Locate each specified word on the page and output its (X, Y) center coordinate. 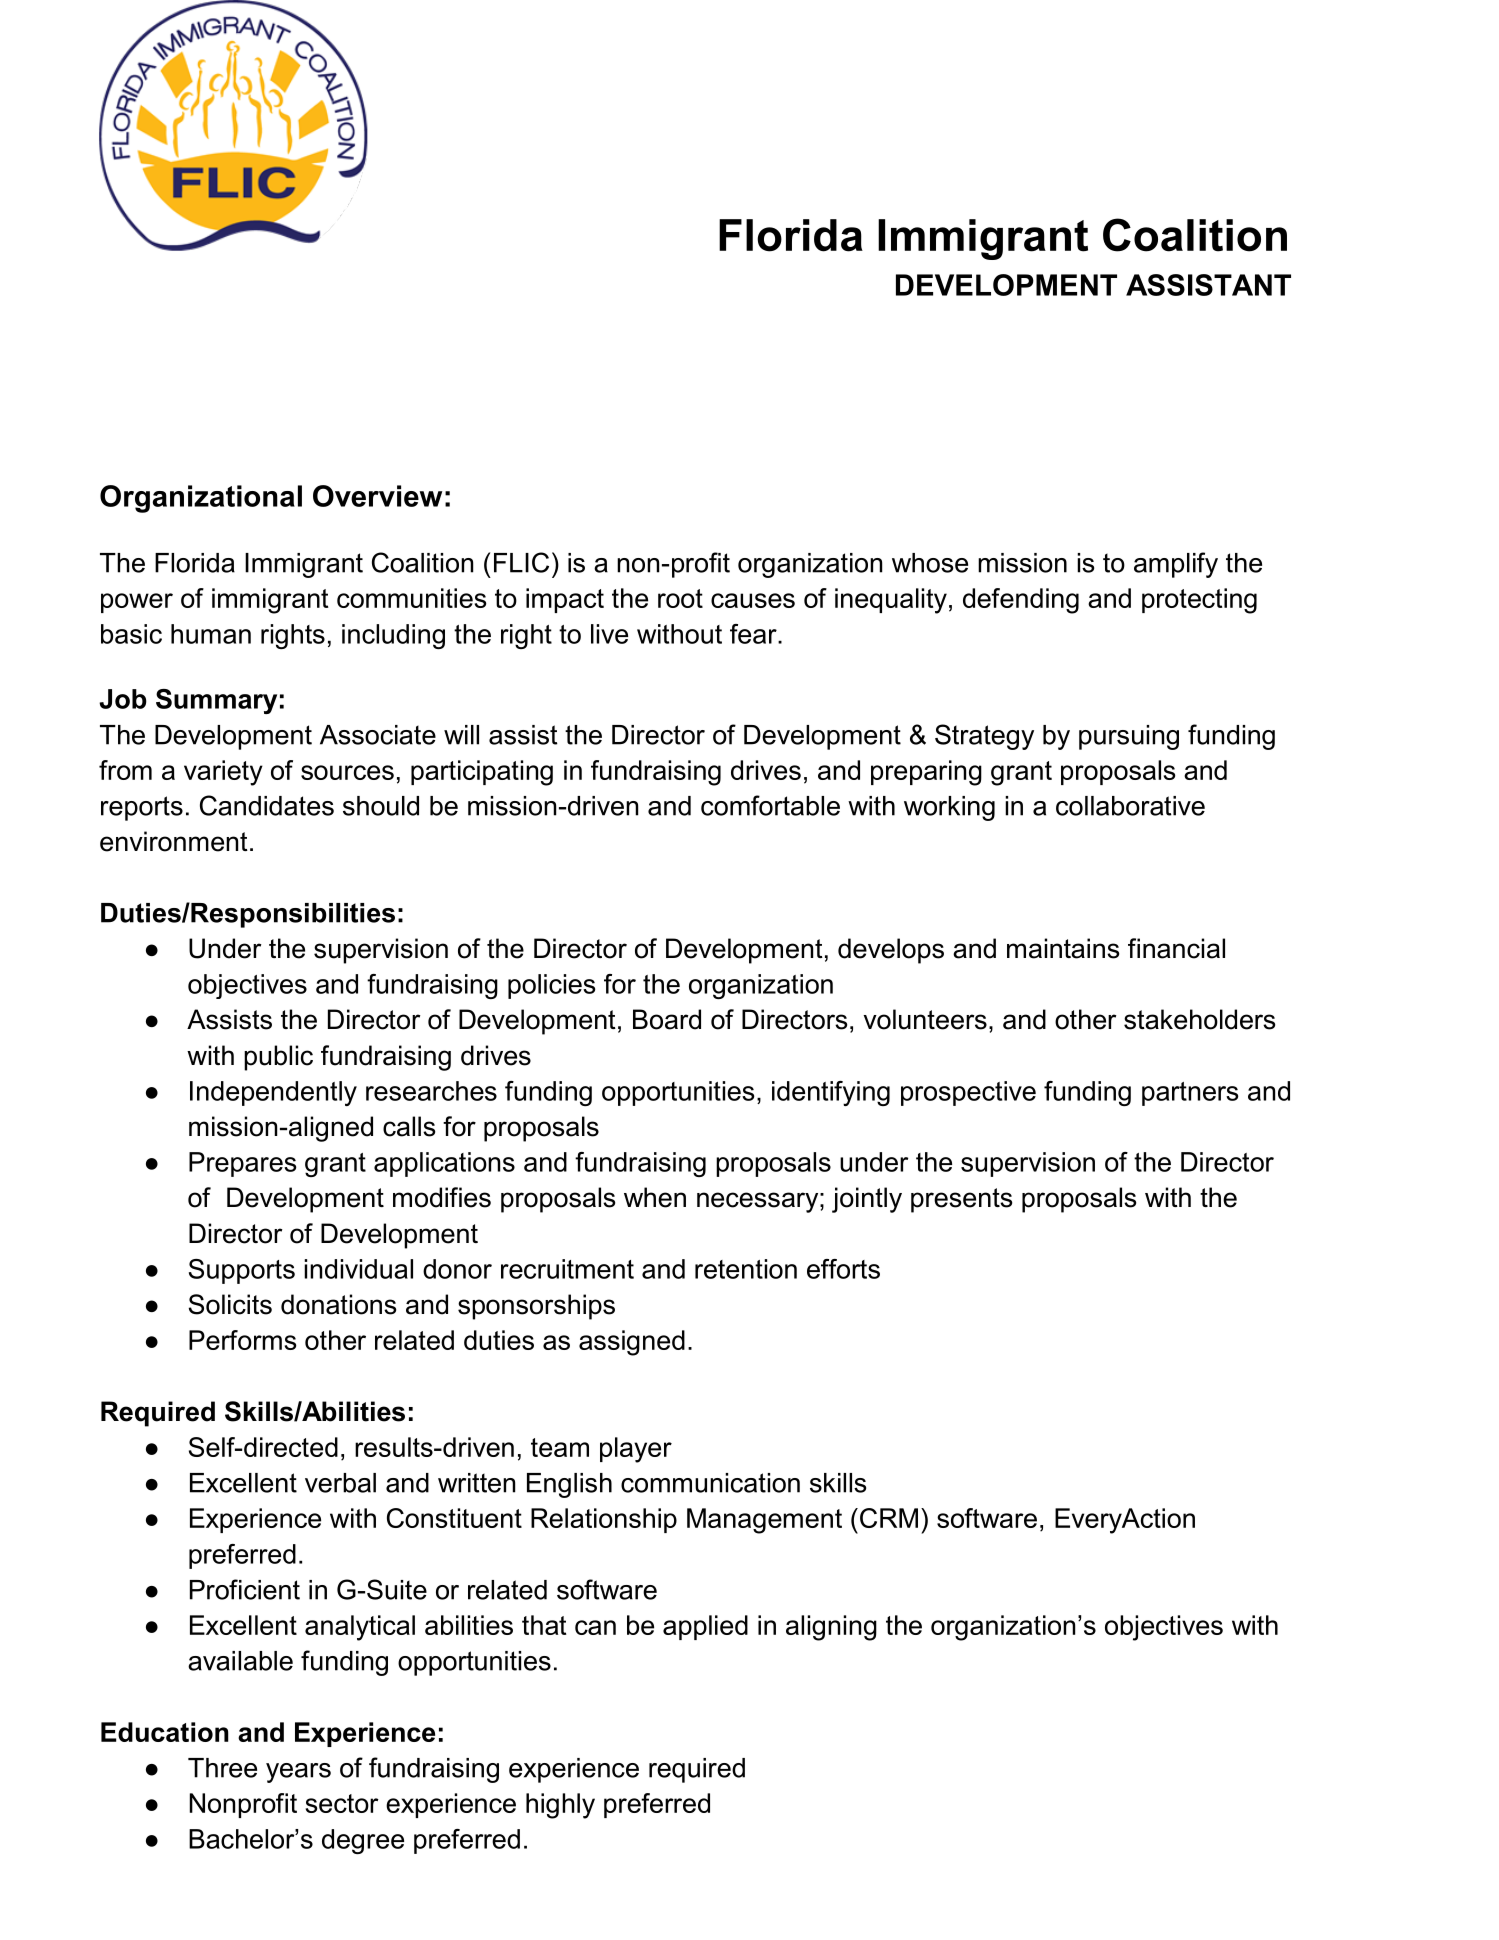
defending (1021, 601)
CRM (889, 1518)
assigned (632, 1343)
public (278, 1058)
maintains (1063, 948)
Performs (243, 1340)
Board (667, 1019)
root (680, 598)
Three (222, 1768)
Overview (377, 496)
